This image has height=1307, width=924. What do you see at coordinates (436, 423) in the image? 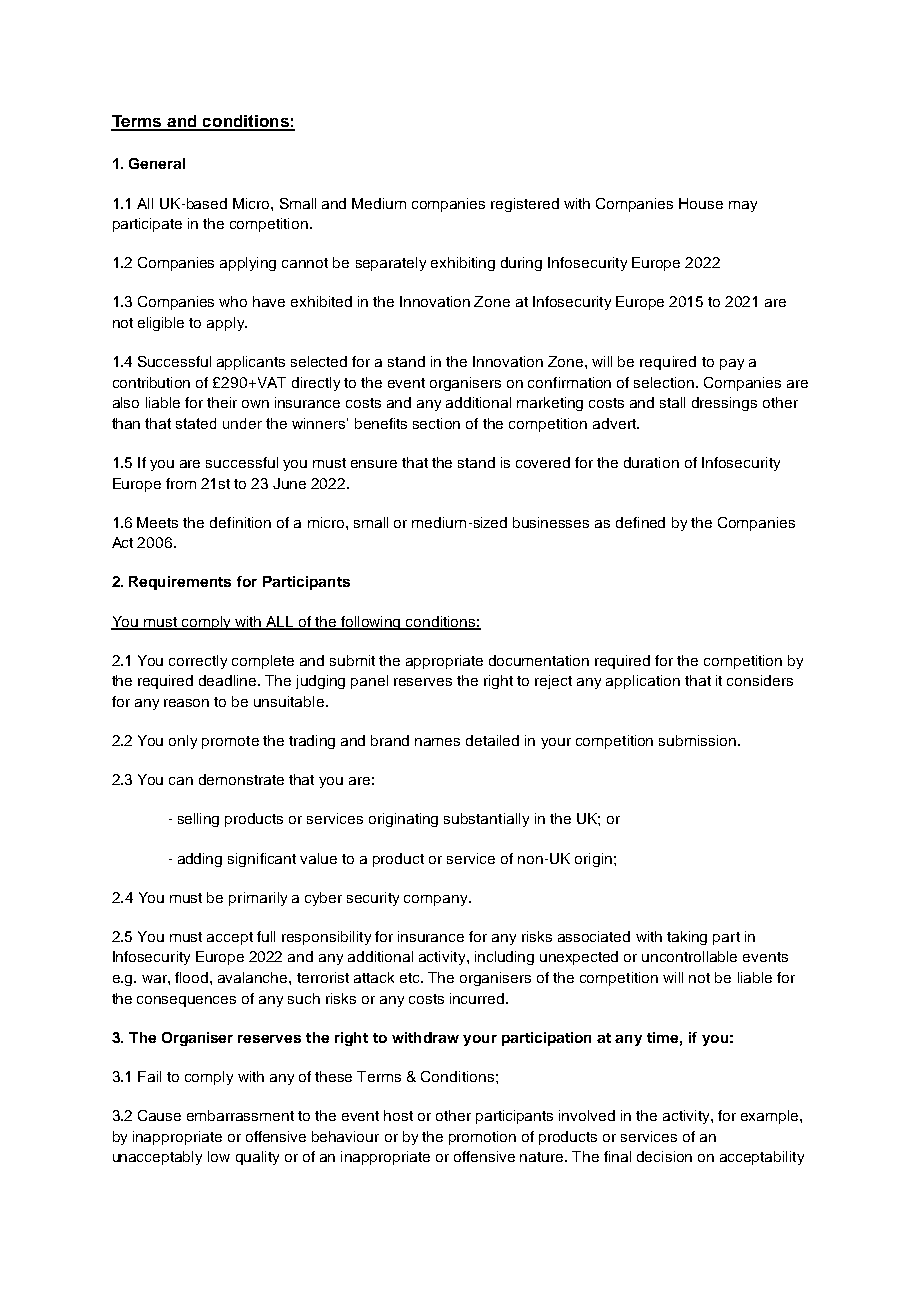
I see `section` at bounding box center [436, 423].
